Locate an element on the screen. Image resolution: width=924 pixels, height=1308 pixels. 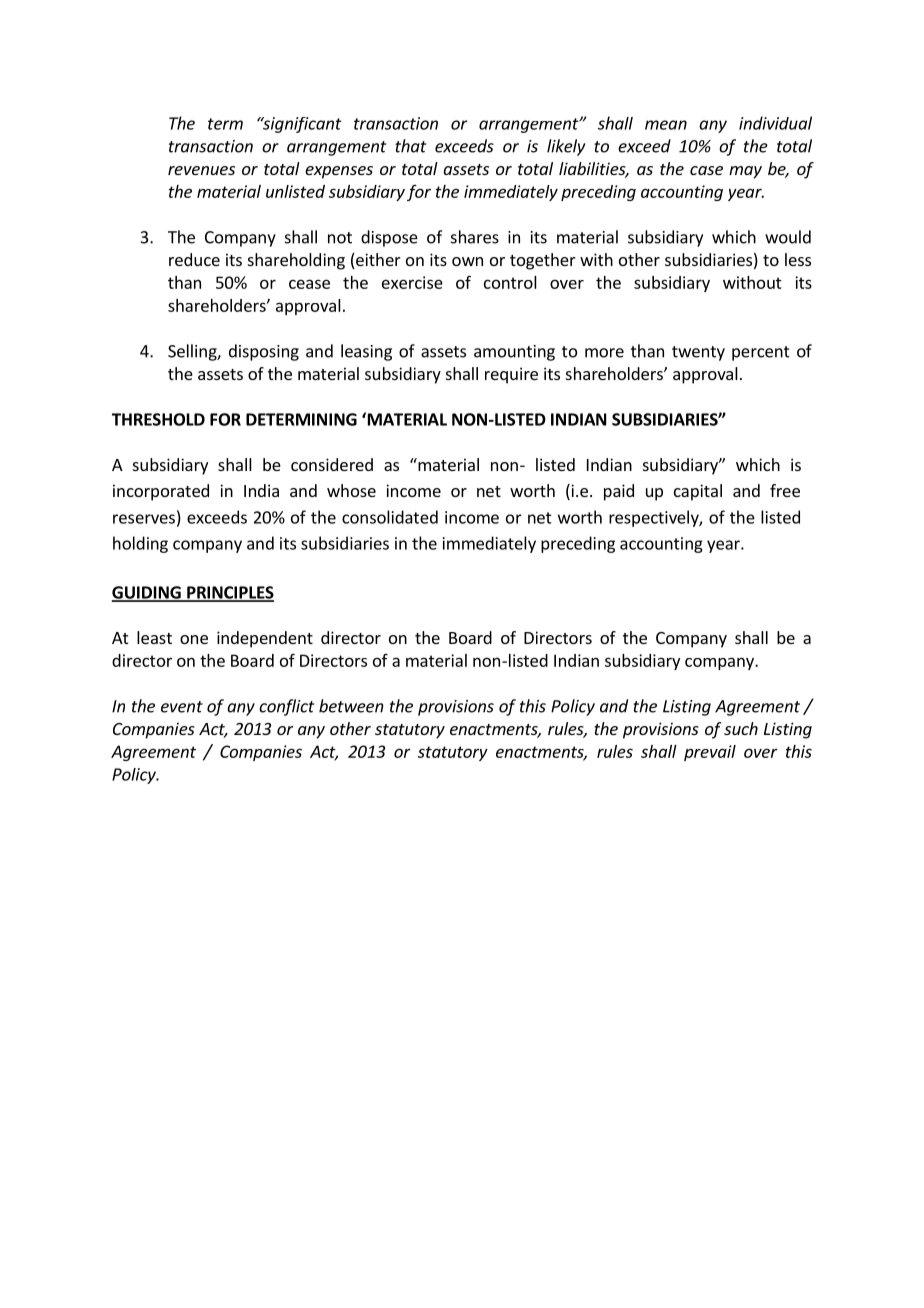
between is located at coordinates (351, 706).
